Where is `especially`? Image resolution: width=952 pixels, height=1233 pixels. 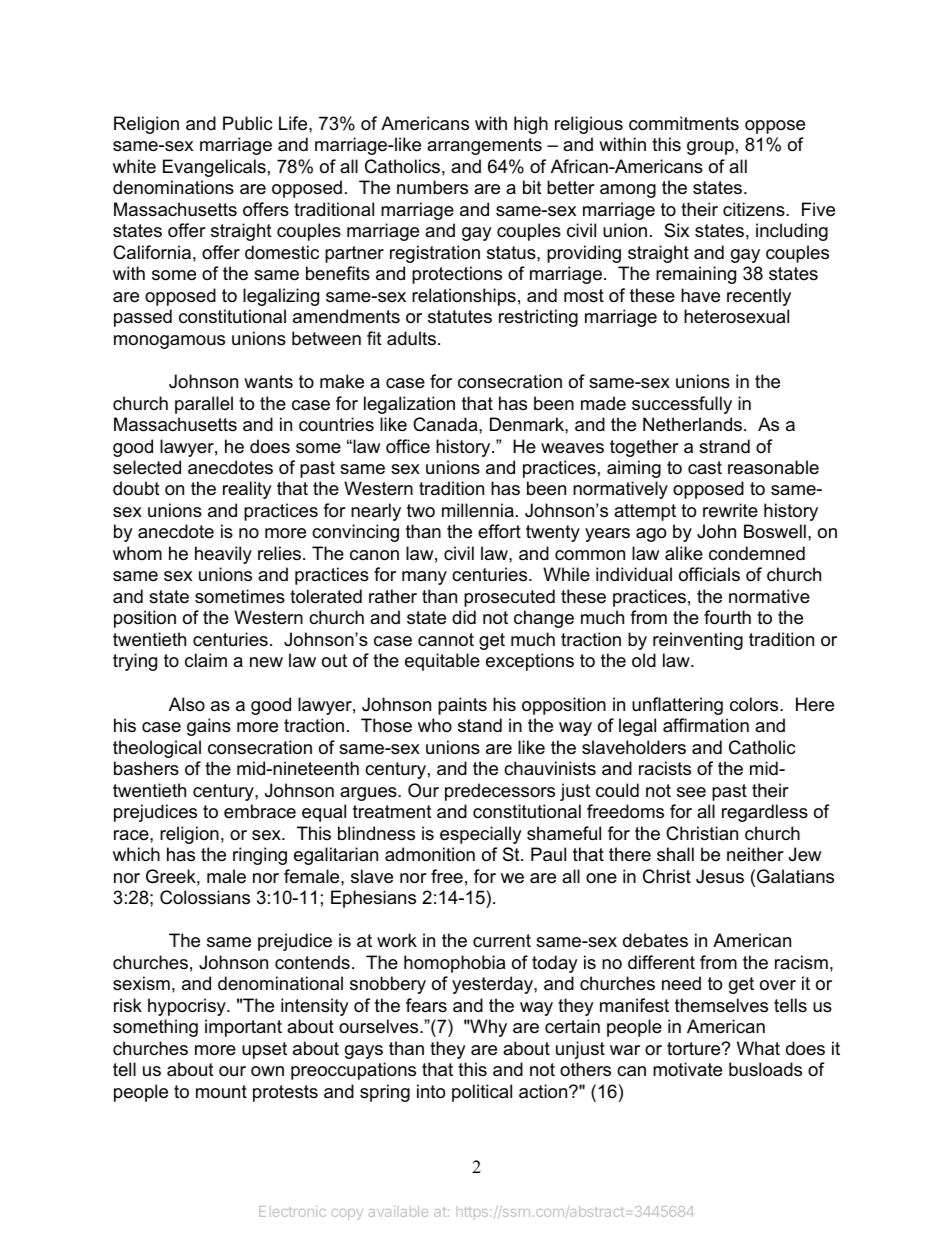 especially is located at coordinates (481, 835).
